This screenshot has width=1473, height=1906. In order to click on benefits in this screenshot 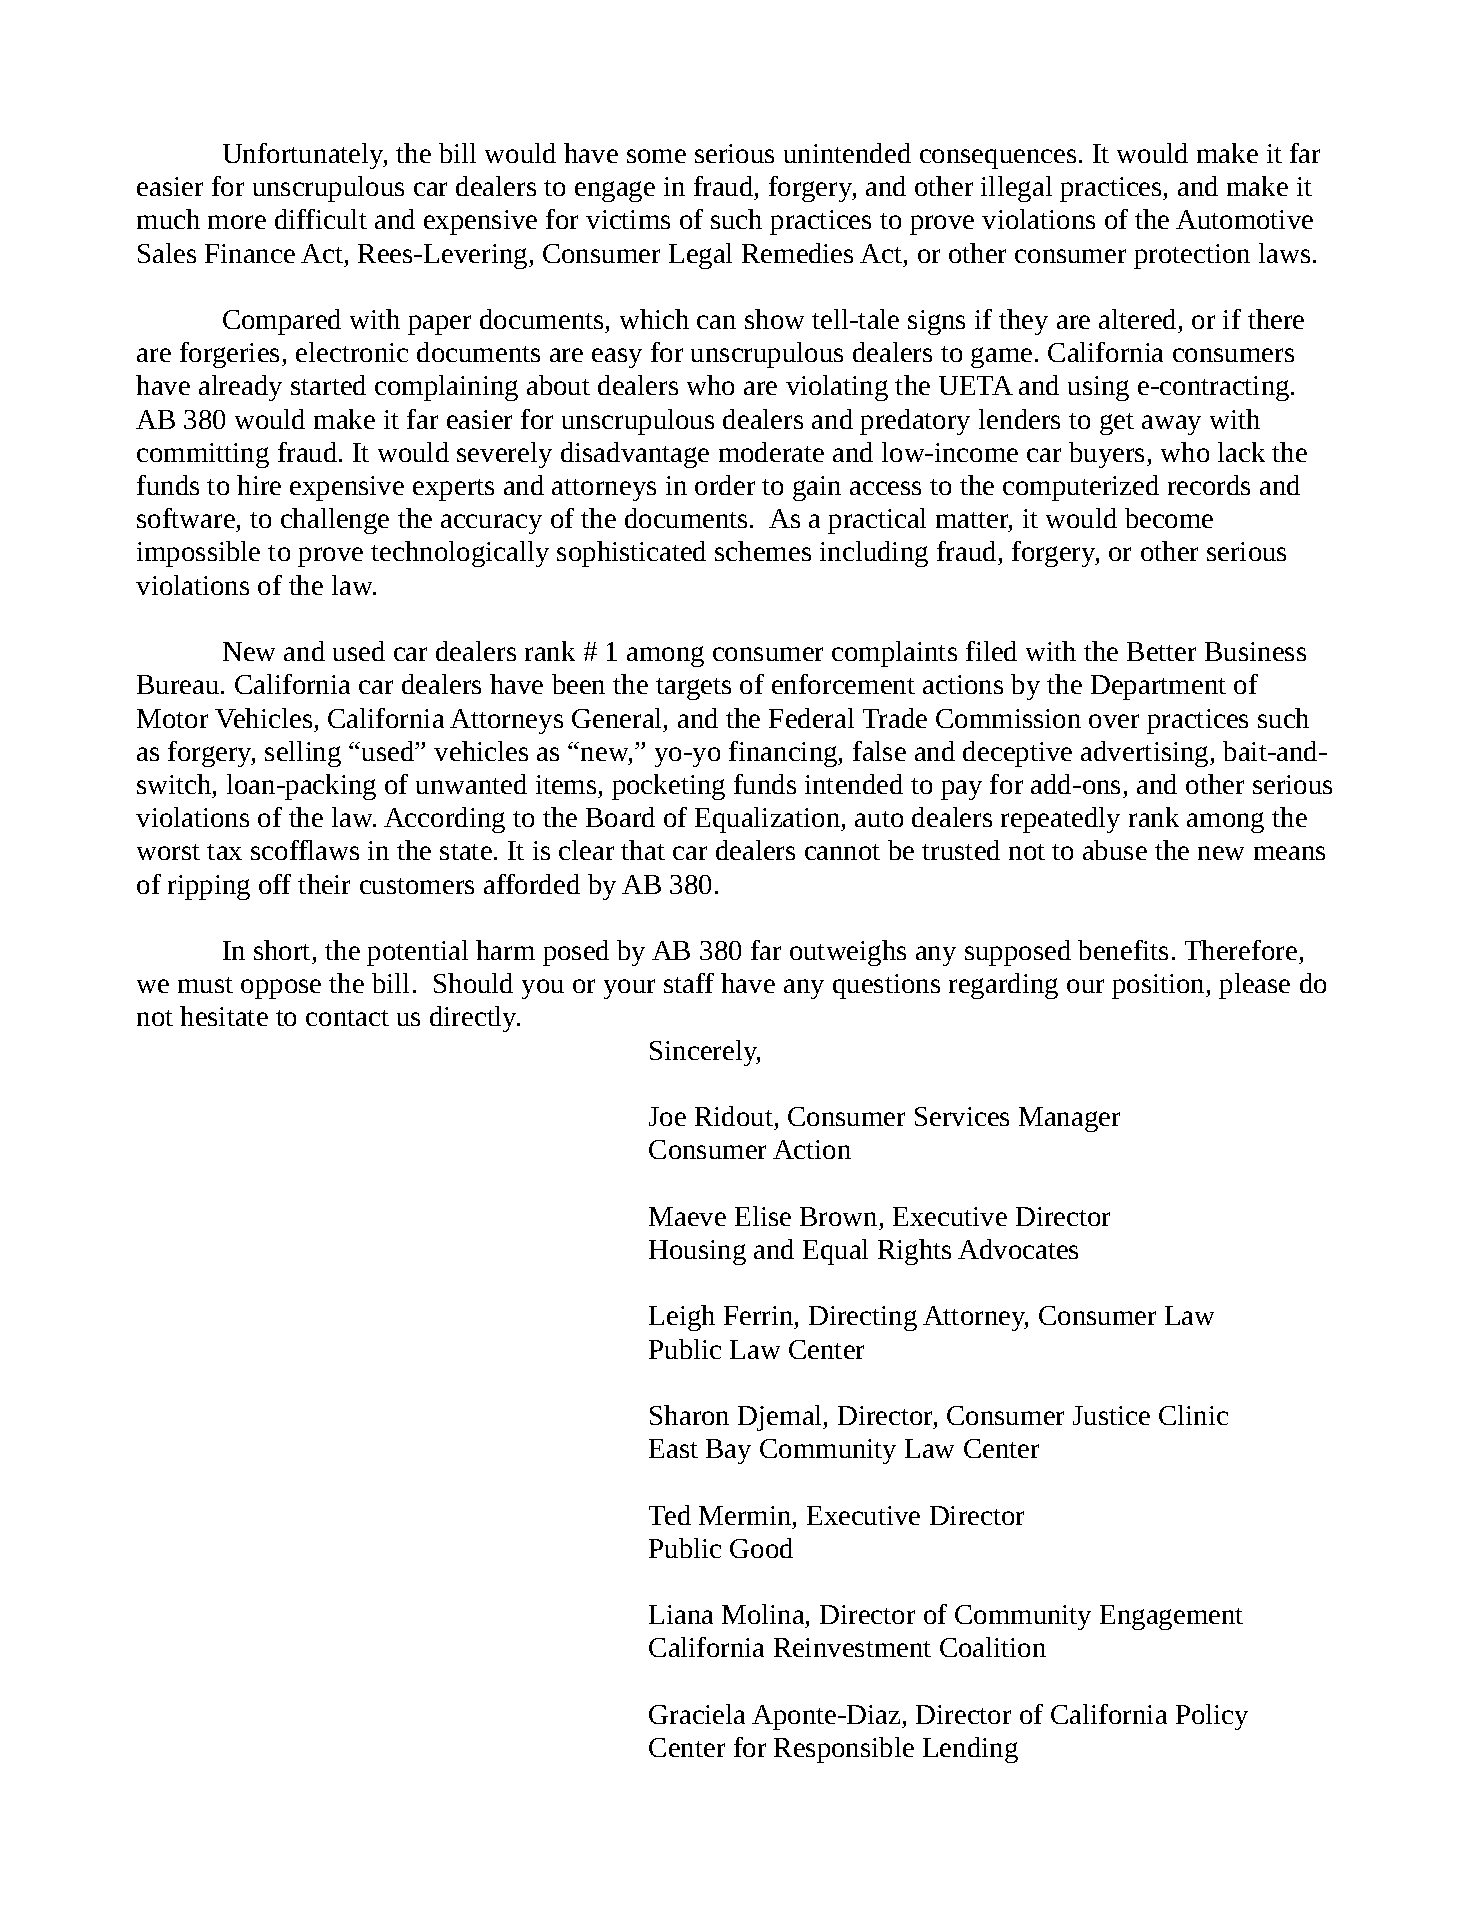, I will do `click(1123, 950)`.
